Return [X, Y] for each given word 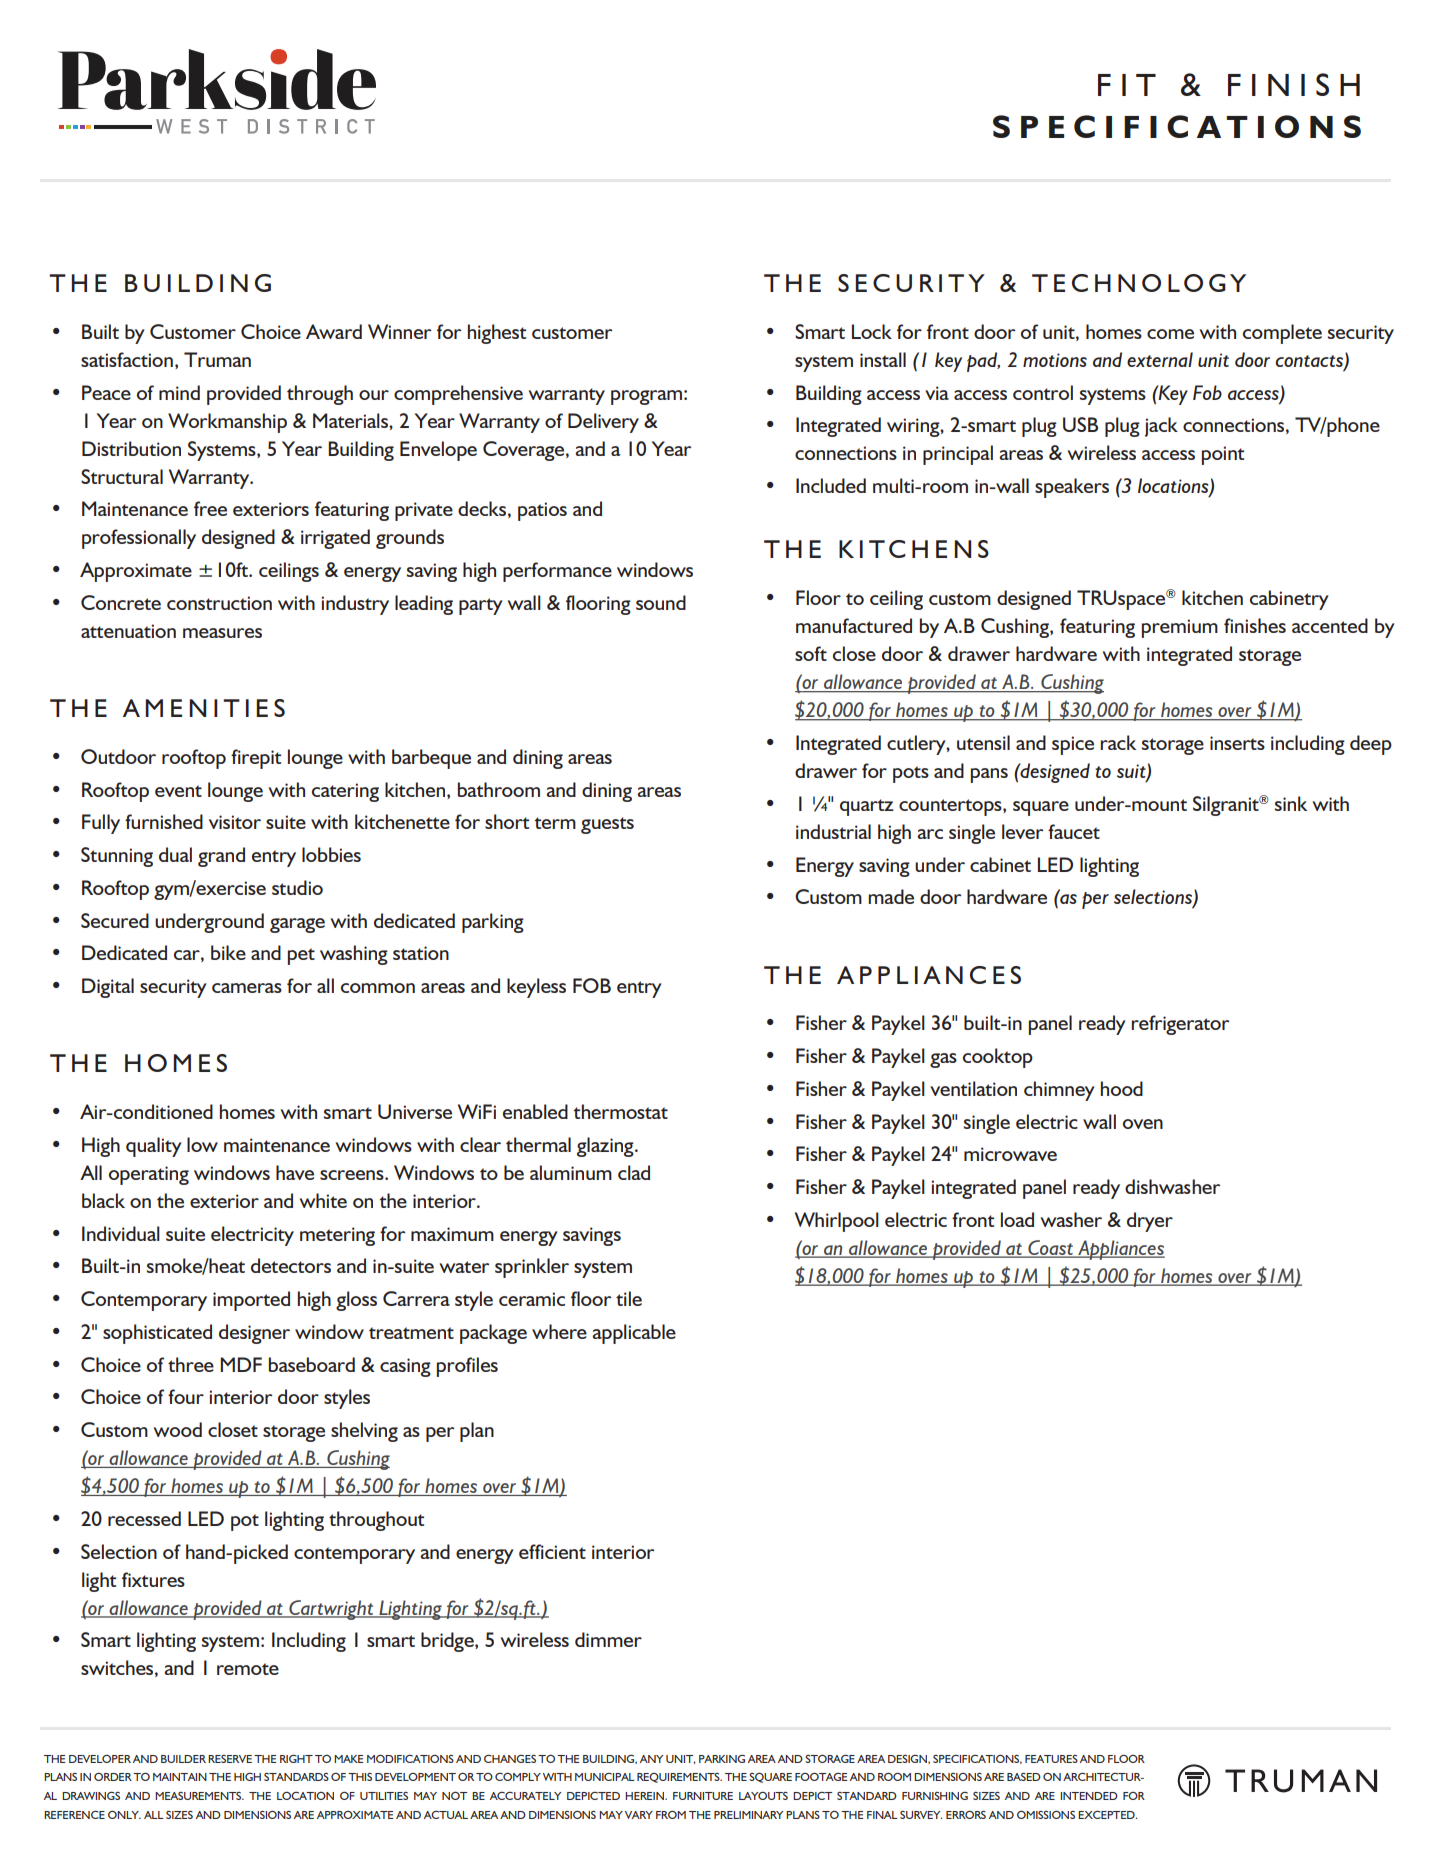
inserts [1237, 743]
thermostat [620, 1111]
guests [607, 825]
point [1223, 455]
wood [178, 1429]
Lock [872, 331]
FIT [1127, 85]
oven [1143, 1124]
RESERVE [230, 1759]
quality [154, 1147]
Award [334, 331]
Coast [1051, 1248]
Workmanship [227, 423]
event [178, 791]
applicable [634, 1334]
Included [831, 485]
